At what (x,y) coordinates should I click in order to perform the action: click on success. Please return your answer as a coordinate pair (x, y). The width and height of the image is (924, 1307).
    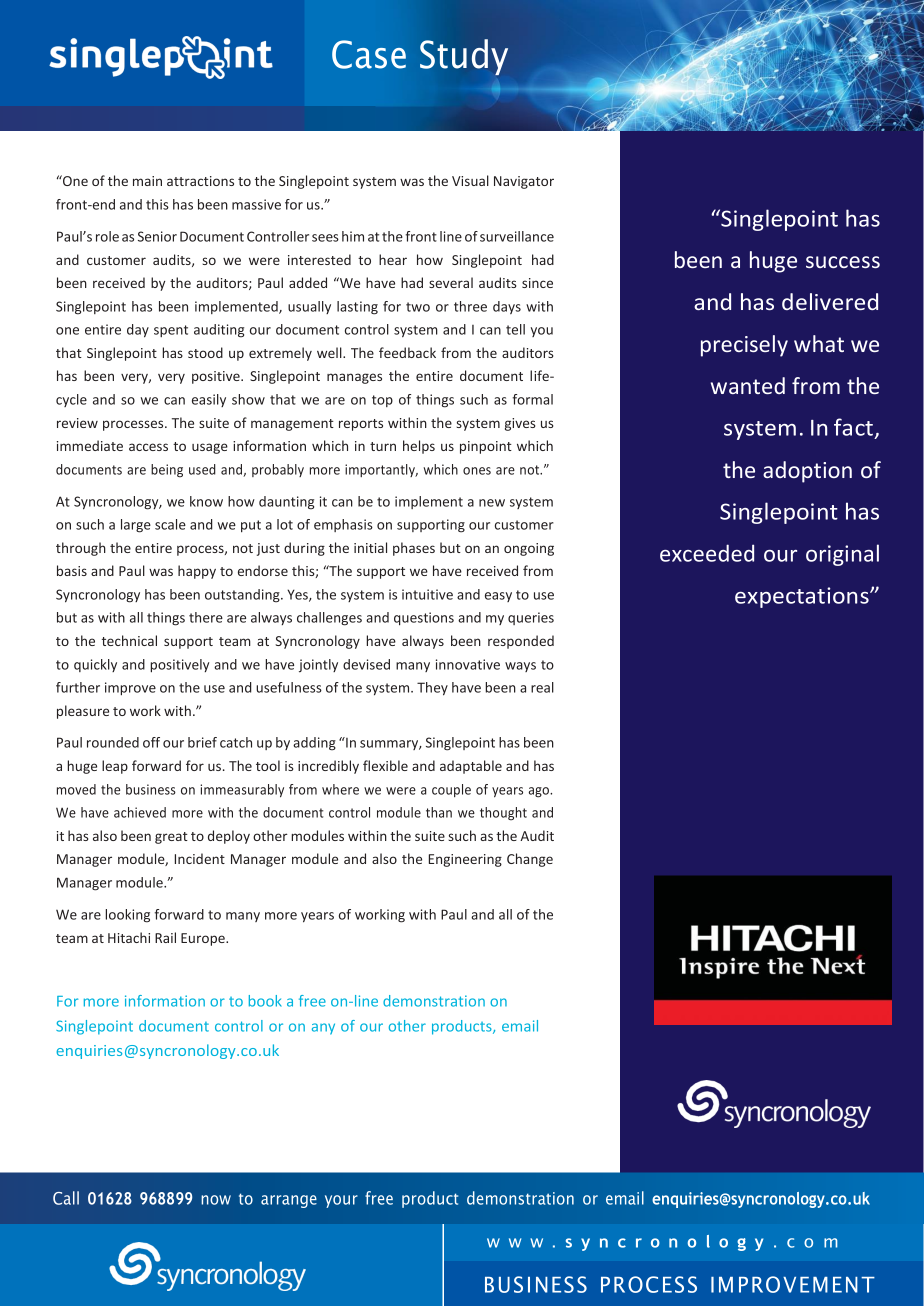
    Looking at the image, I should click on (843, 262).
